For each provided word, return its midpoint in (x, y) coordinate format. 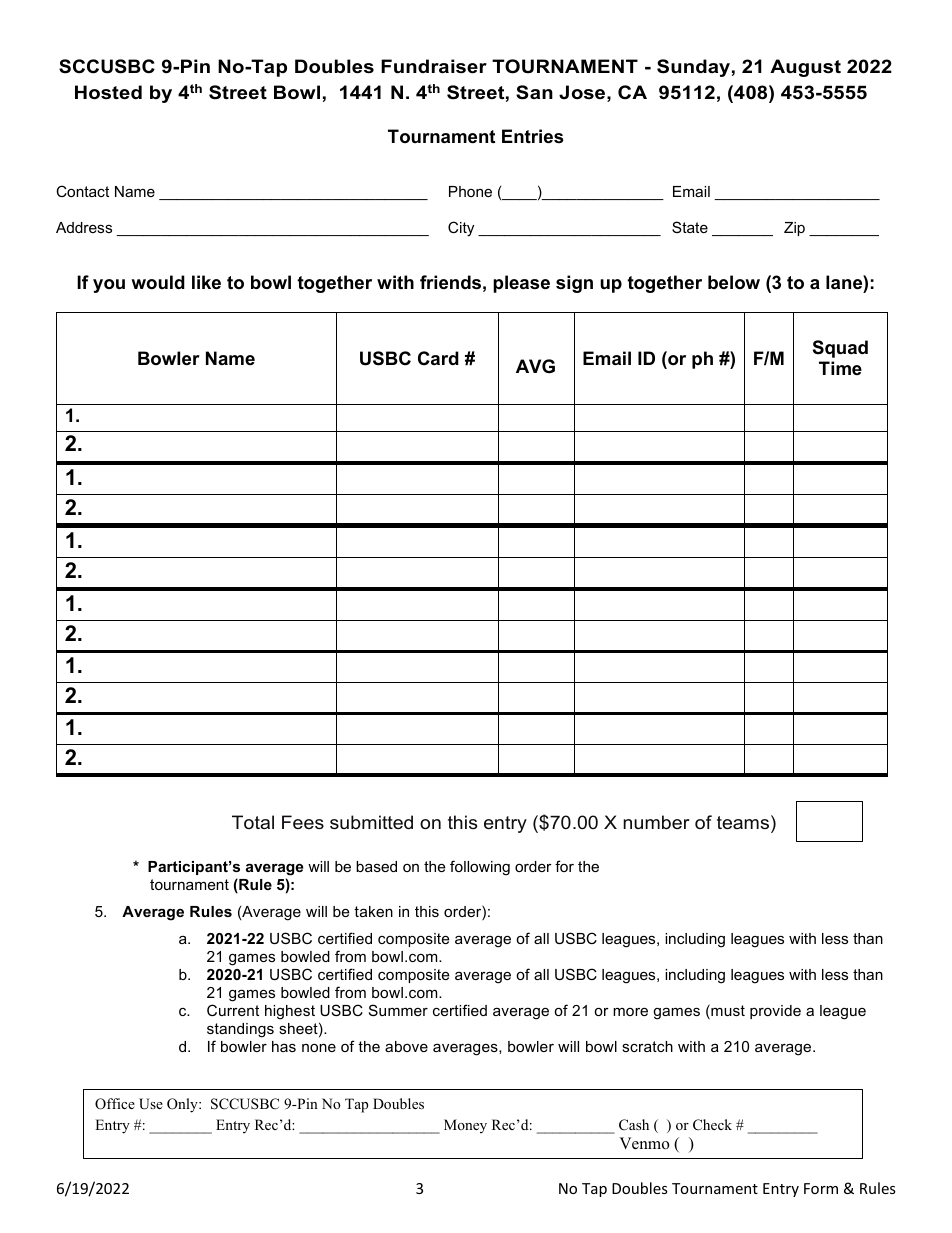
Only (183, 1105)
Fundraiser (434, 66)
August (805, 68)
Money (465, 1126)
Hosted (108, 92)
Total (253, 822)
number (656, 822)
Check (712, 1125)
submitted (371, 822)
